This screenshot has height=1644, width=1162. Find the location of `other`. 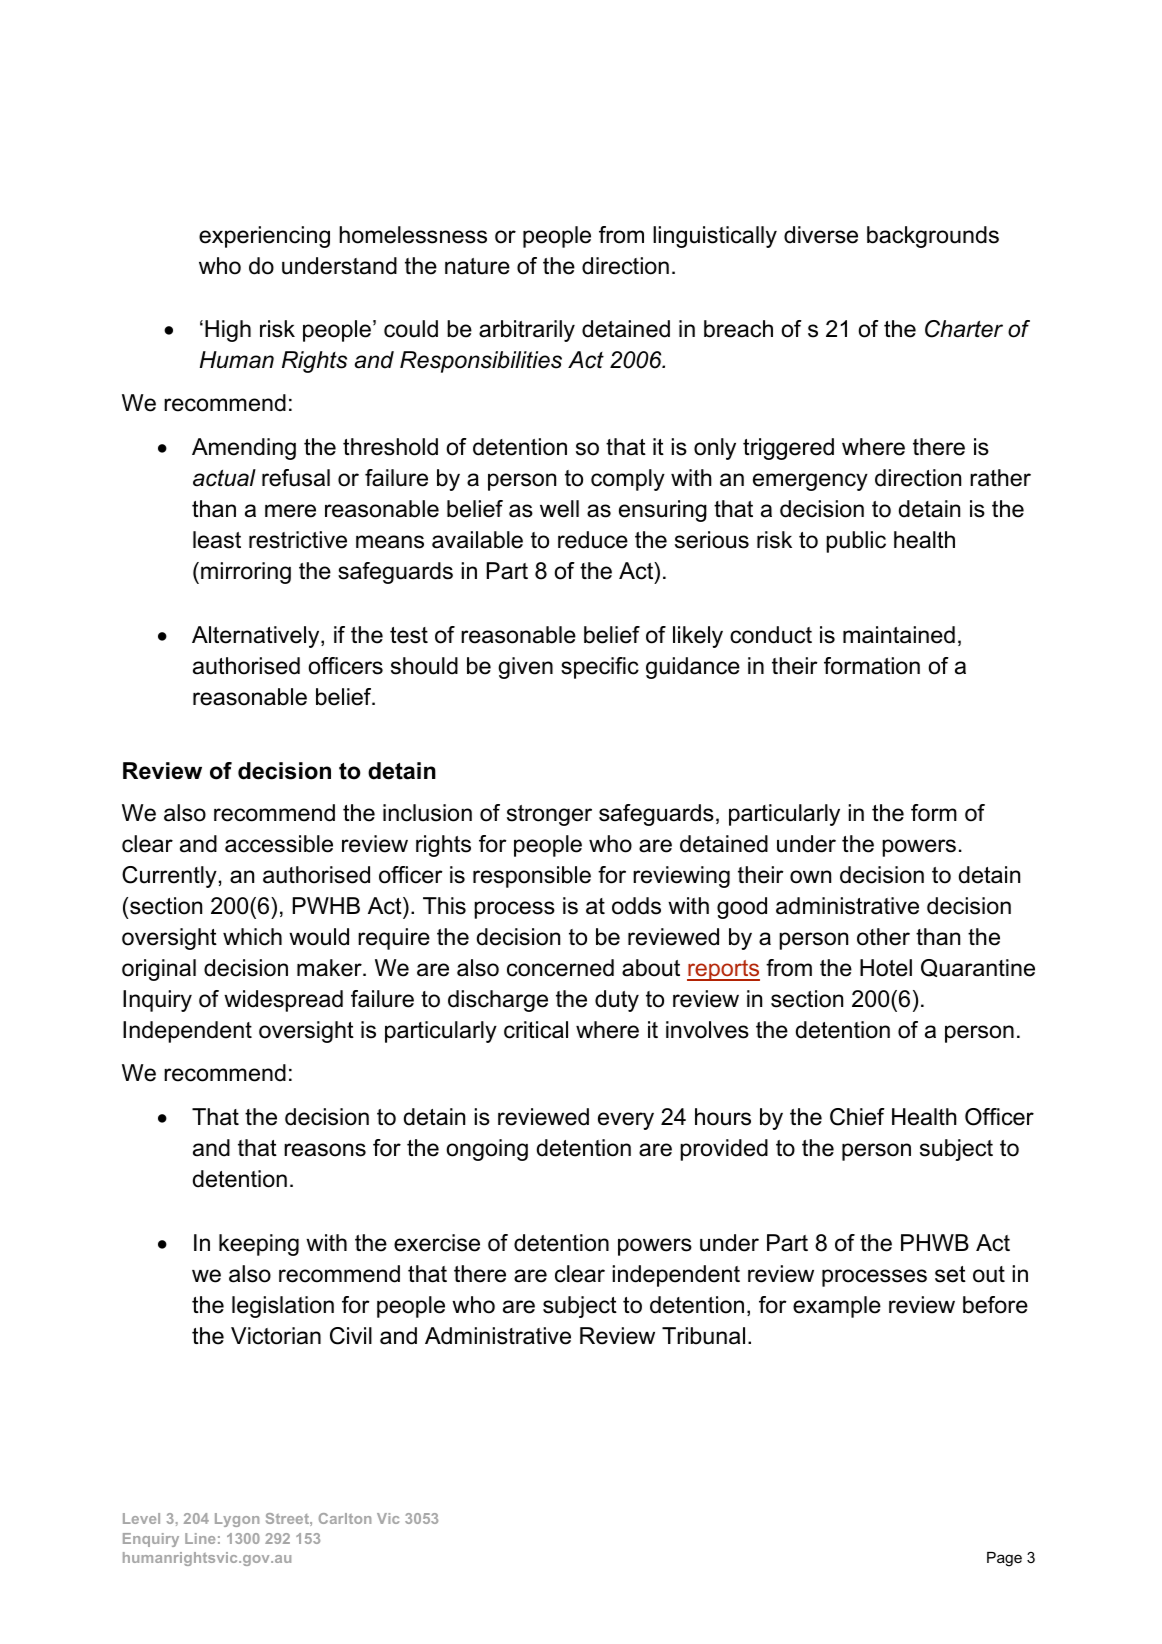

other is located at coordinates (883, 937).
